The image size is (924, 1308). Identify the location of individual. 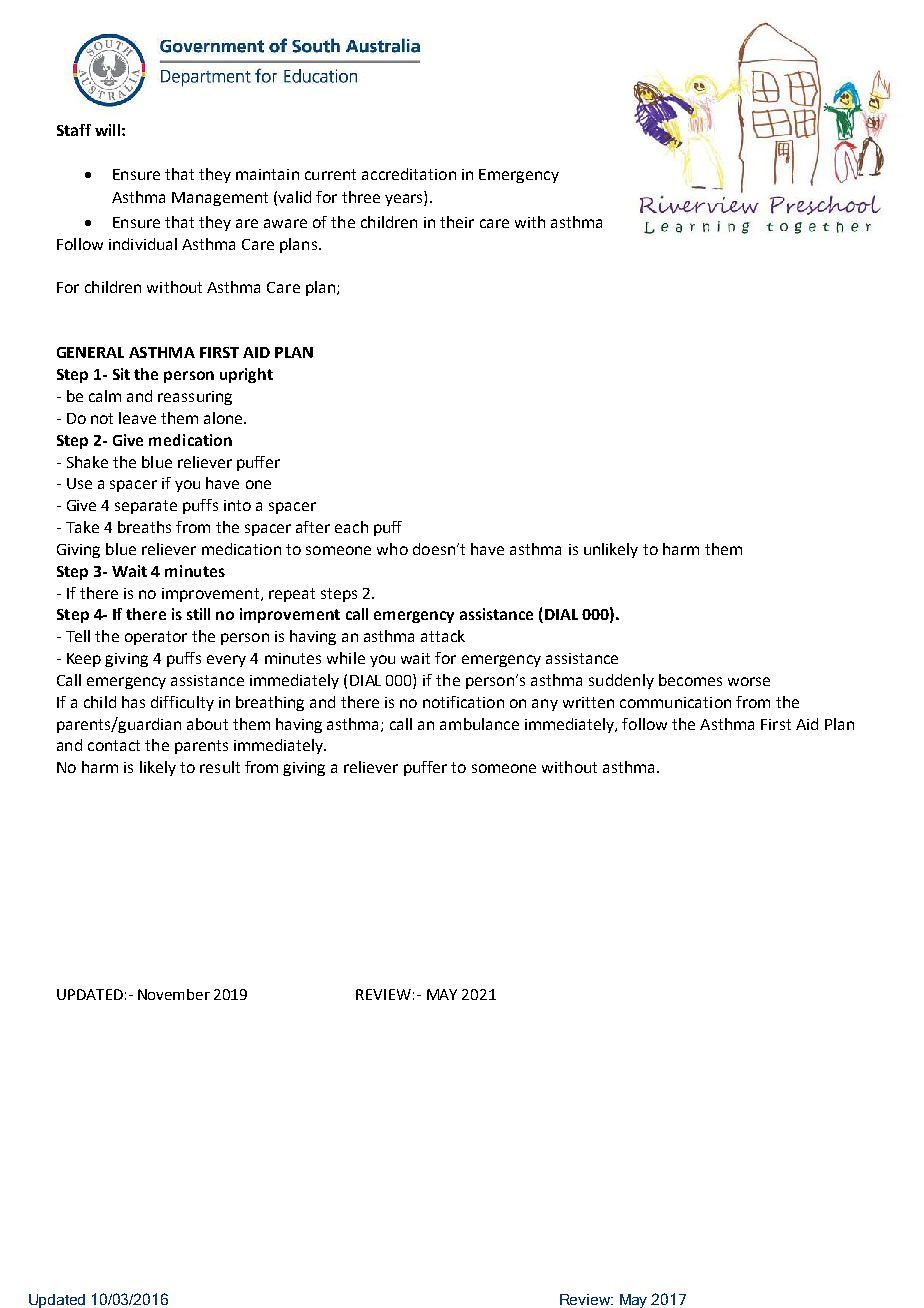
(143, 244).
